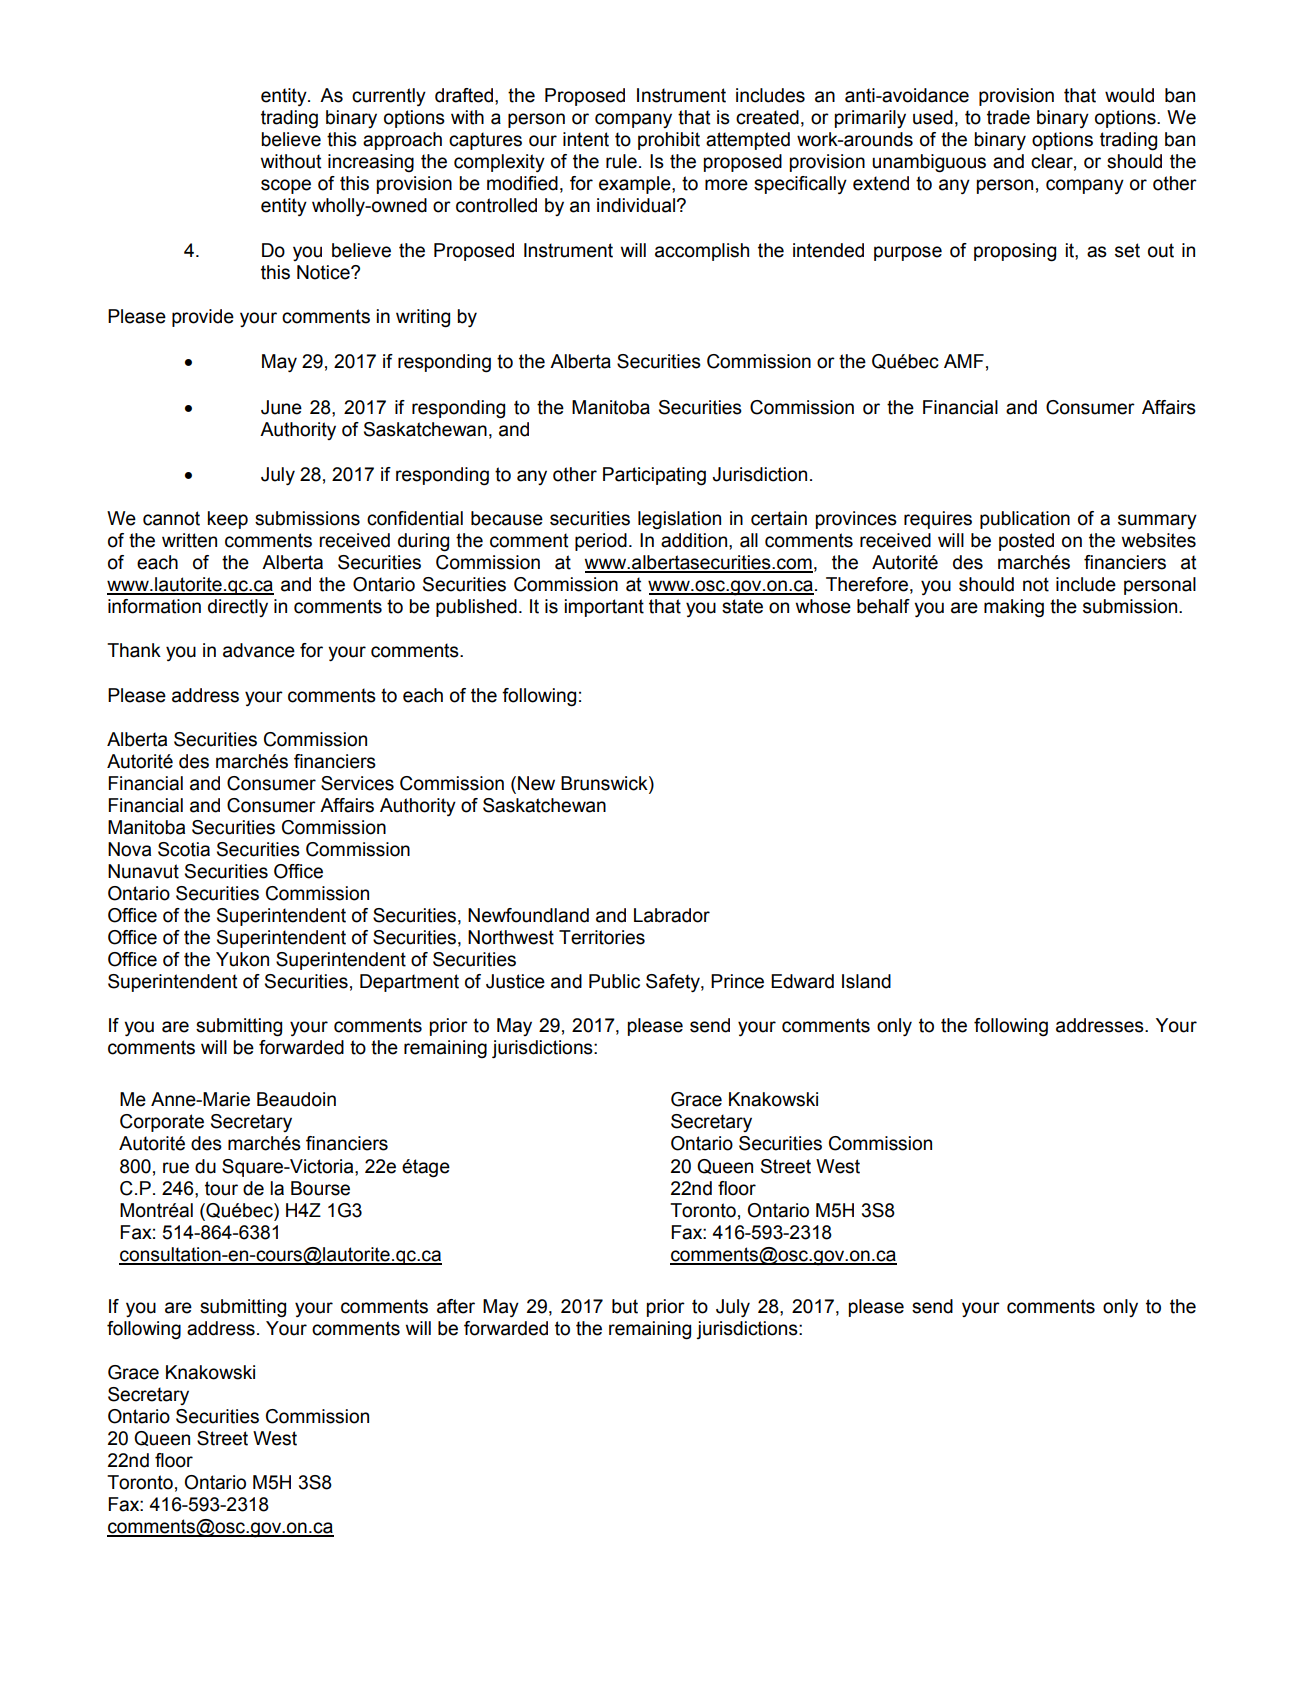  Describe the element at coordinates (242, 959) in the screenshot. I see `Yukon` at that location.
